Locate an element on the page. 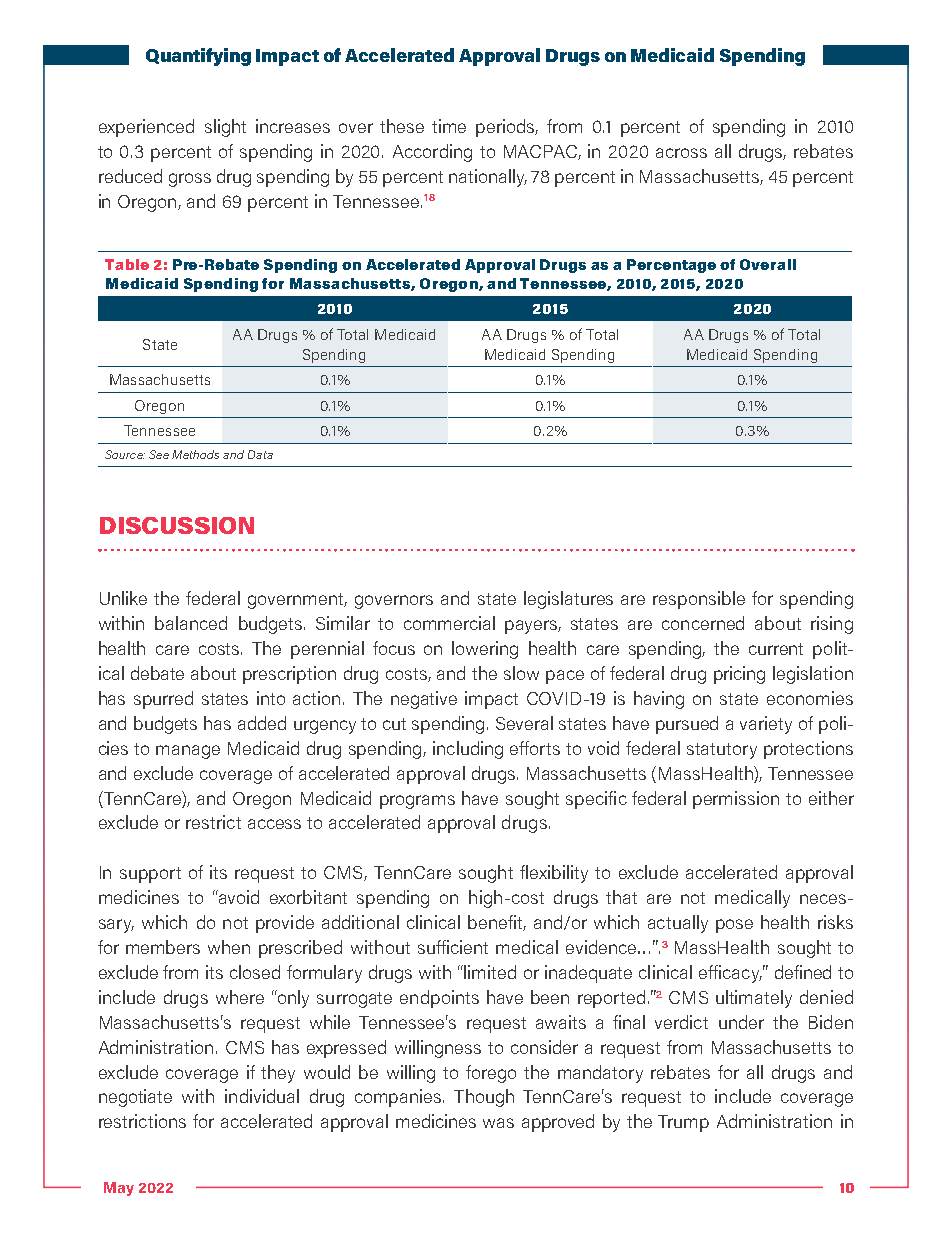 The image size is (952, 1233). Quantifying is located at coordinates (198, 57).
